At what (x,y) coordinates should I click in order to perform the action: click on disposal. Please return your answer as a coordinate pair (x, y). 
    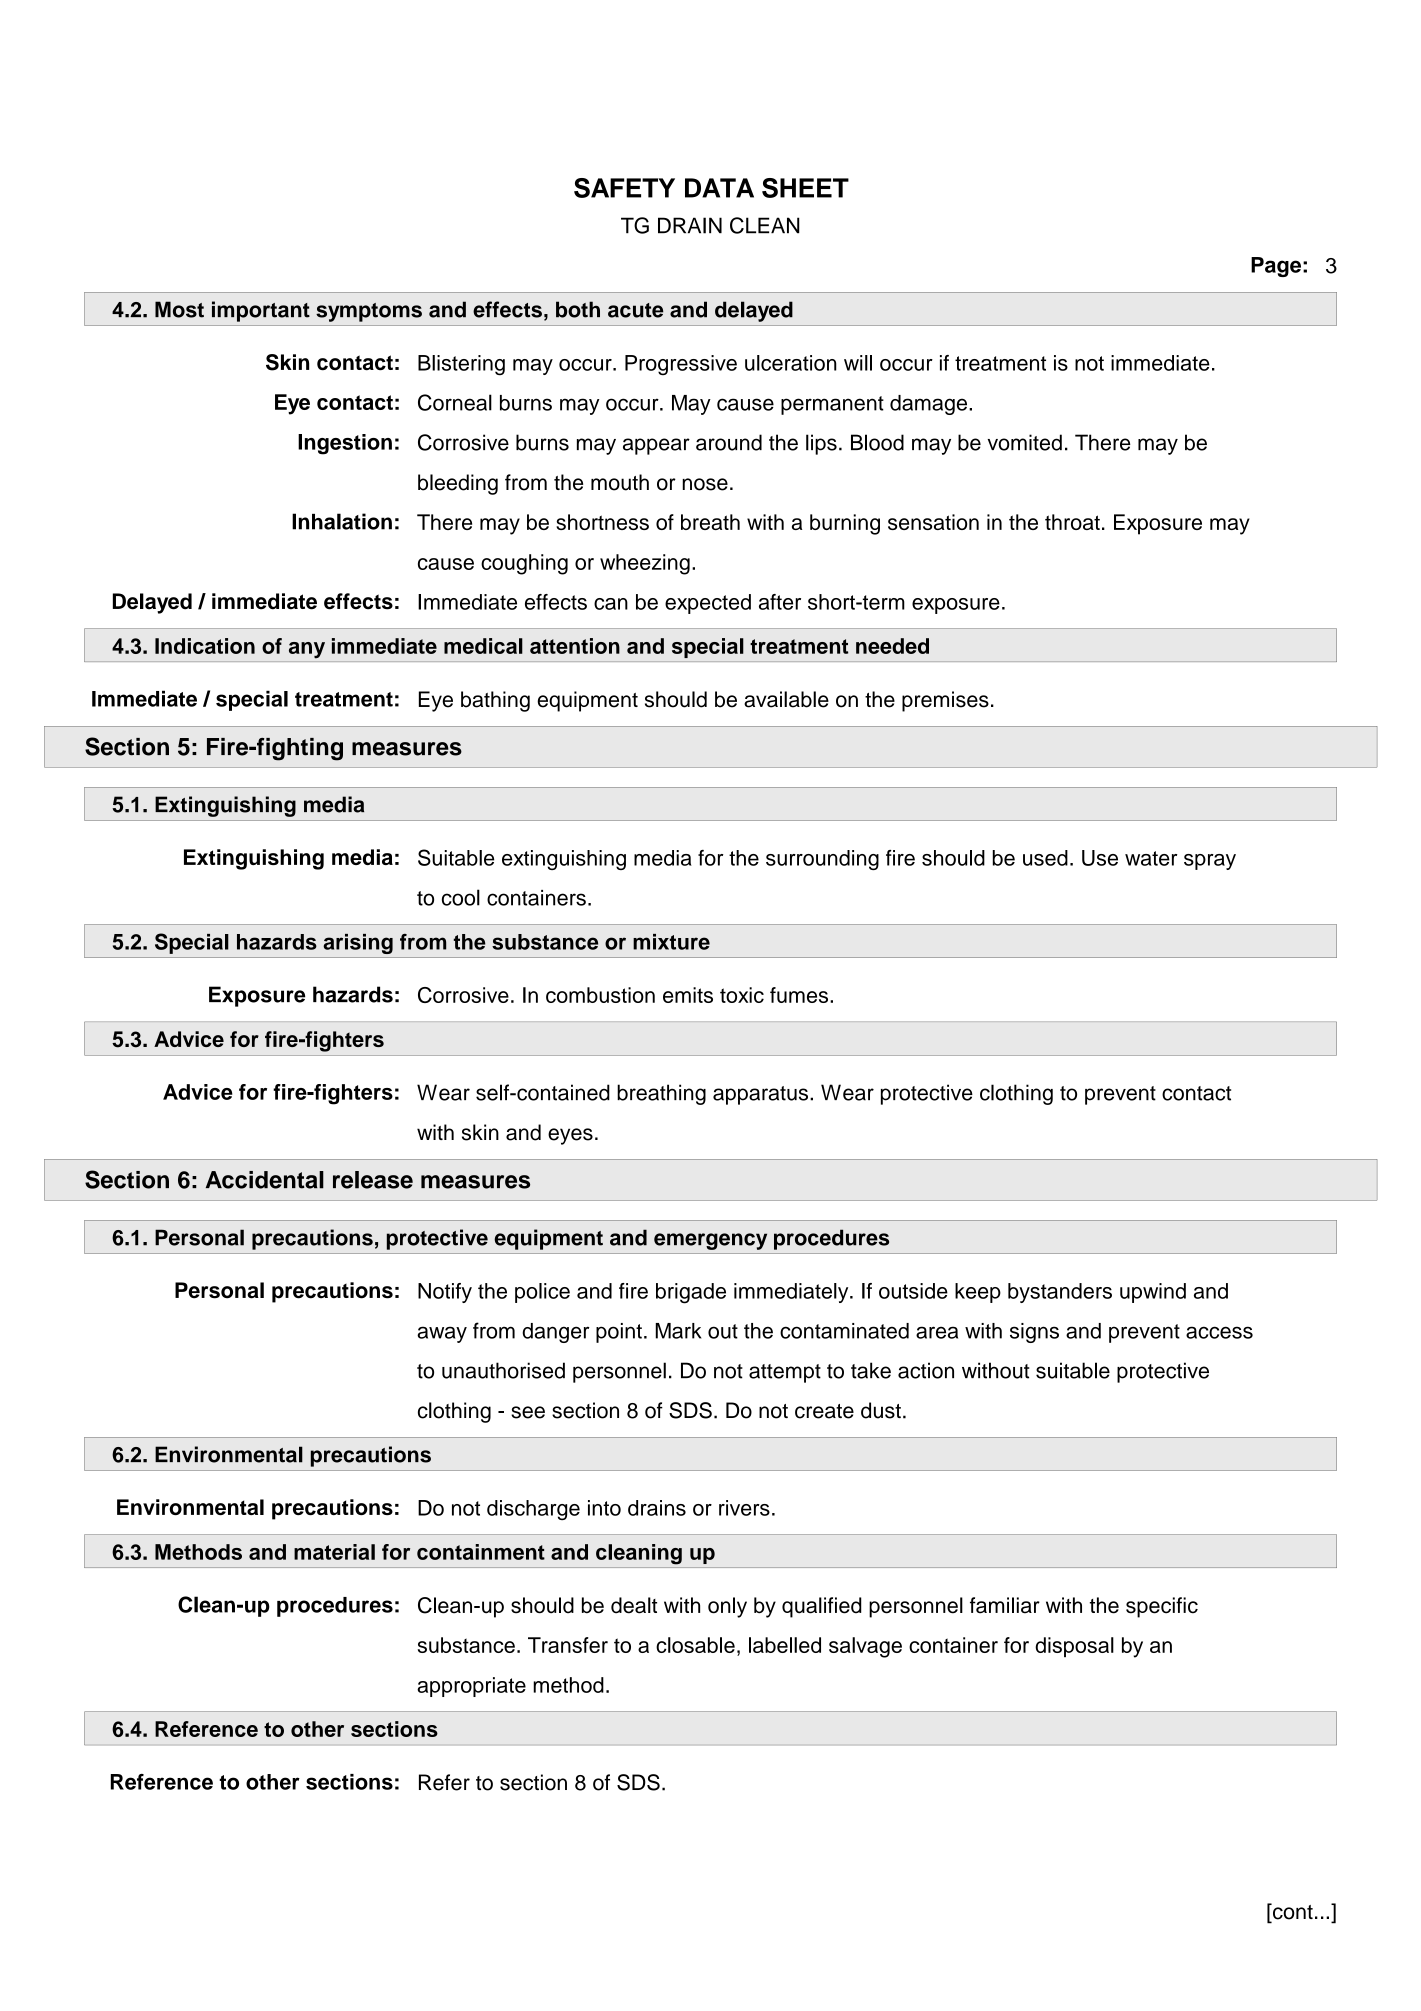
    Looking at the image, I should click on (1074, 1647).
